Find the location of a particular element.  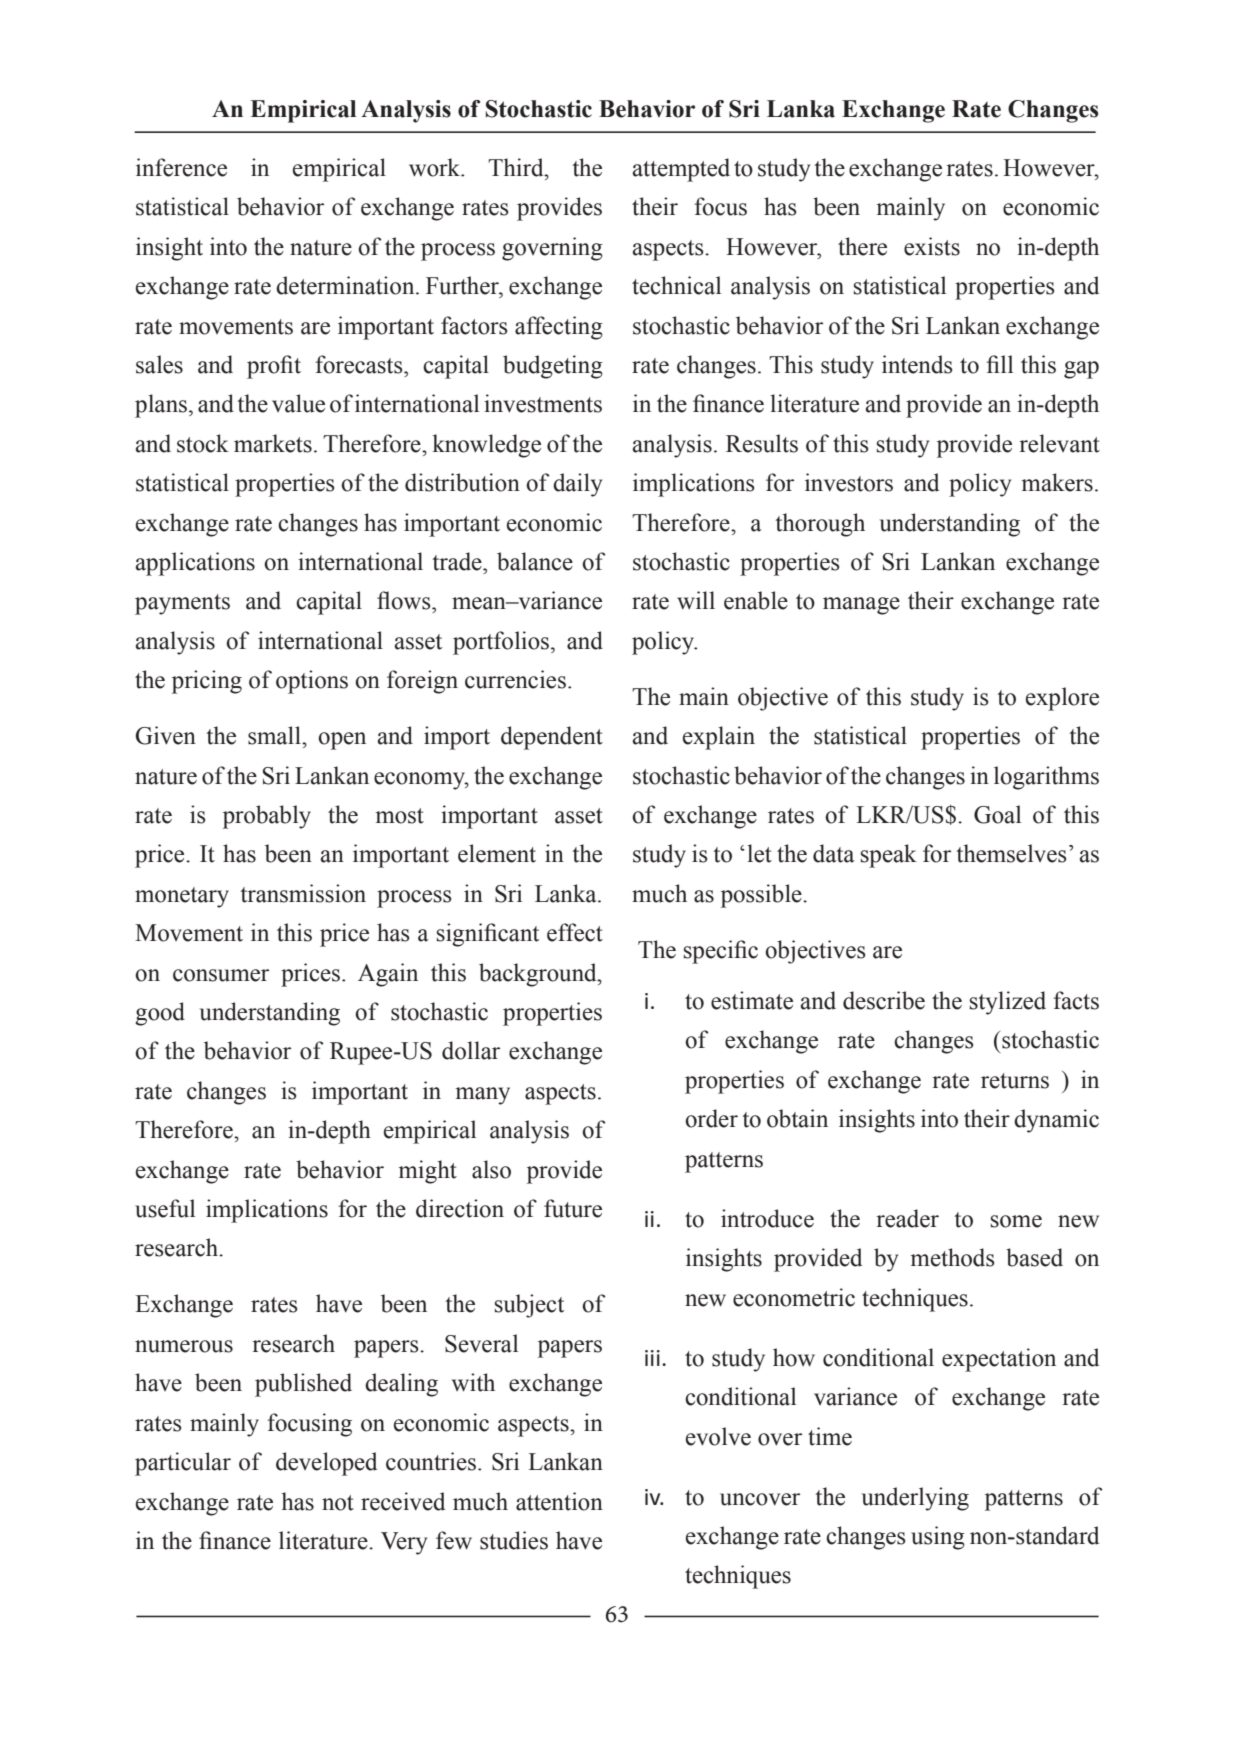

inference is located at coordinates (181, 167).
